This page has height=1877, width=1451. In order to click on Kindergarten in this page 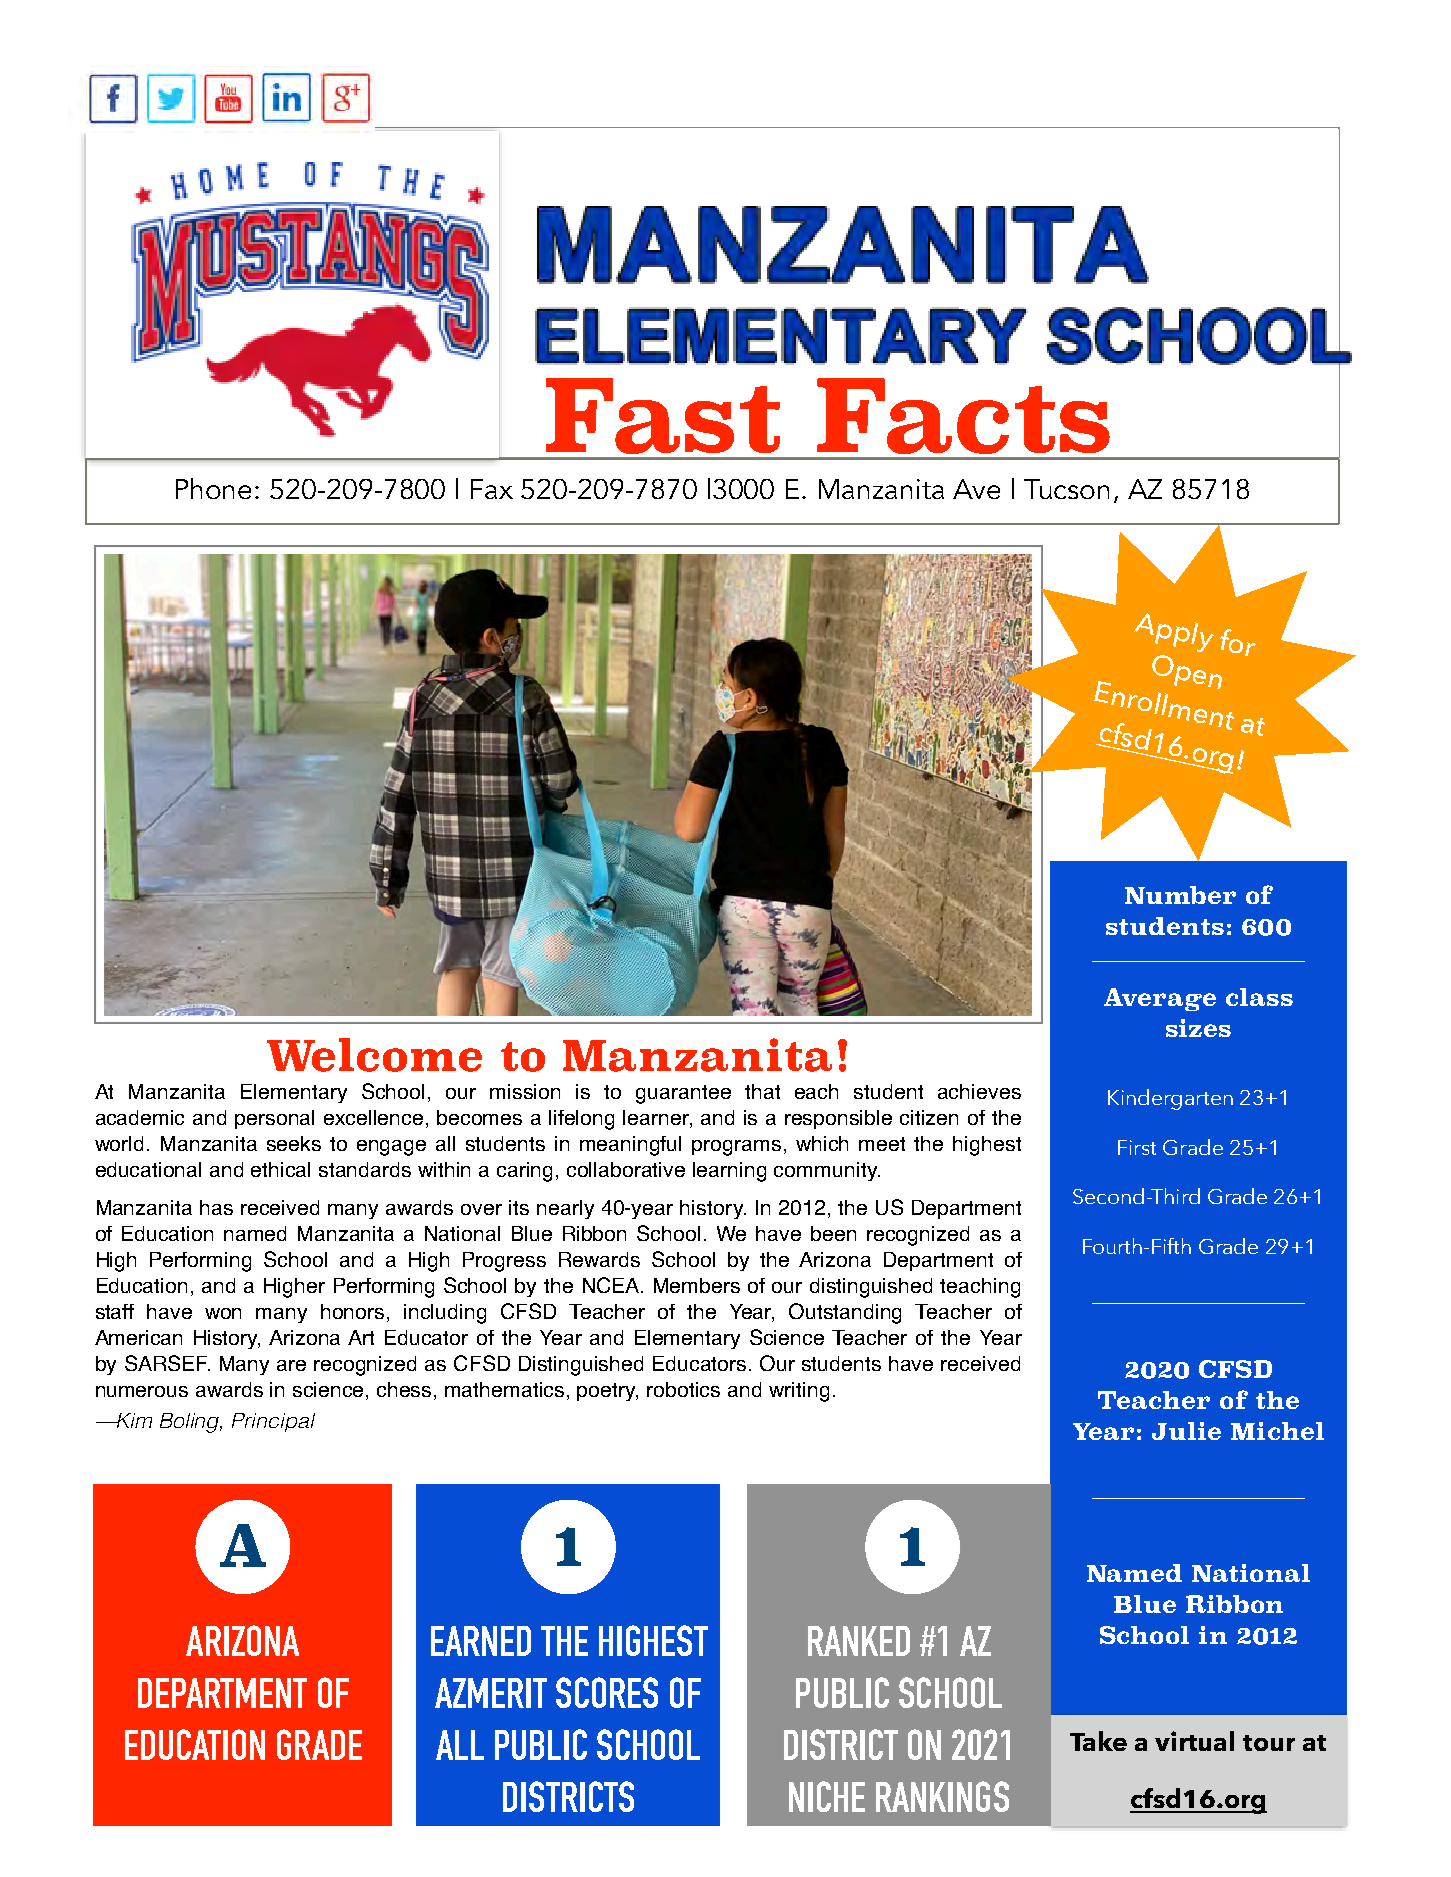, I will do `click(1170, 1099)`.
